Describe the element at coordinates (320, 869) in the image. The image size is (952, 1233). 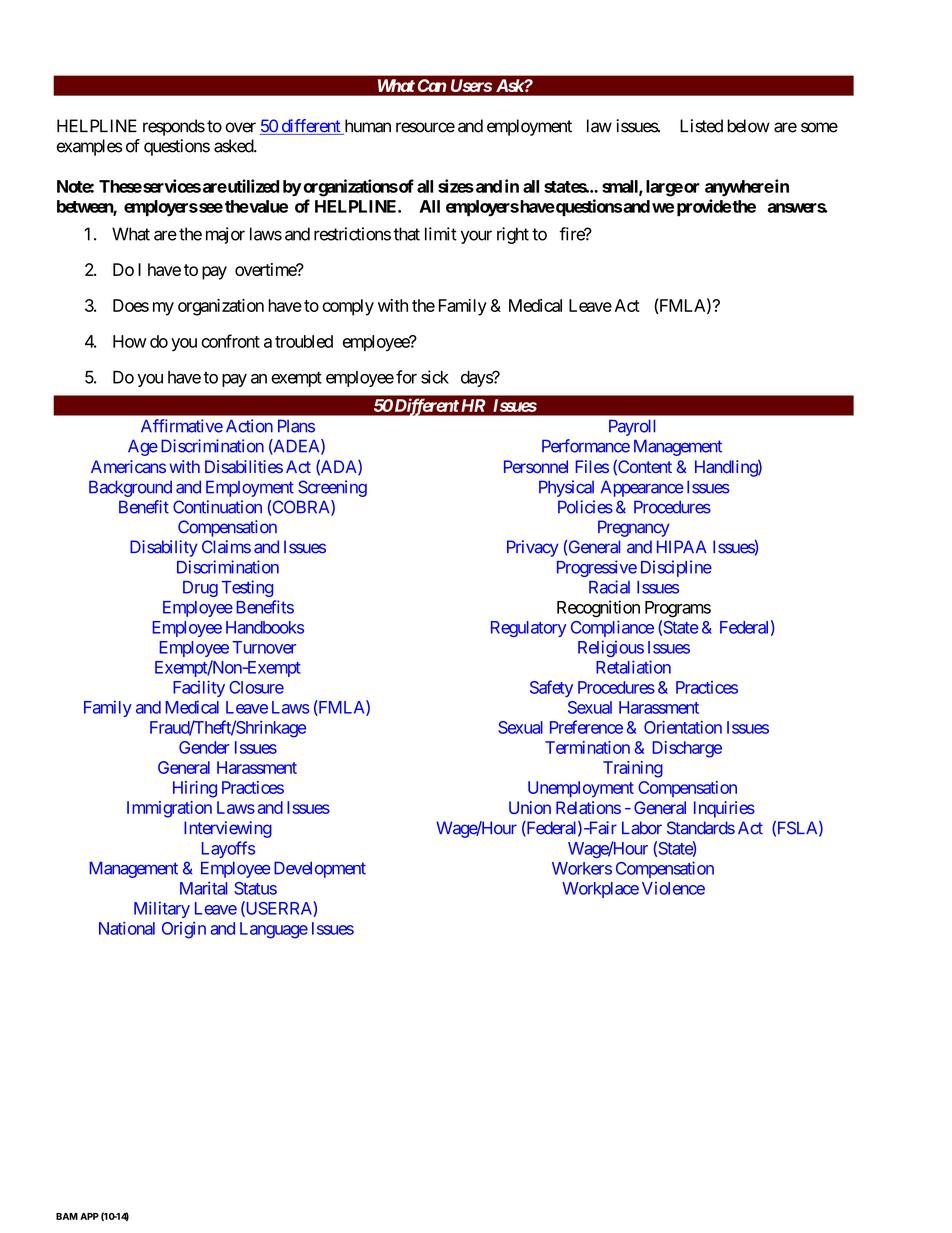
I see `Development` at that location.
